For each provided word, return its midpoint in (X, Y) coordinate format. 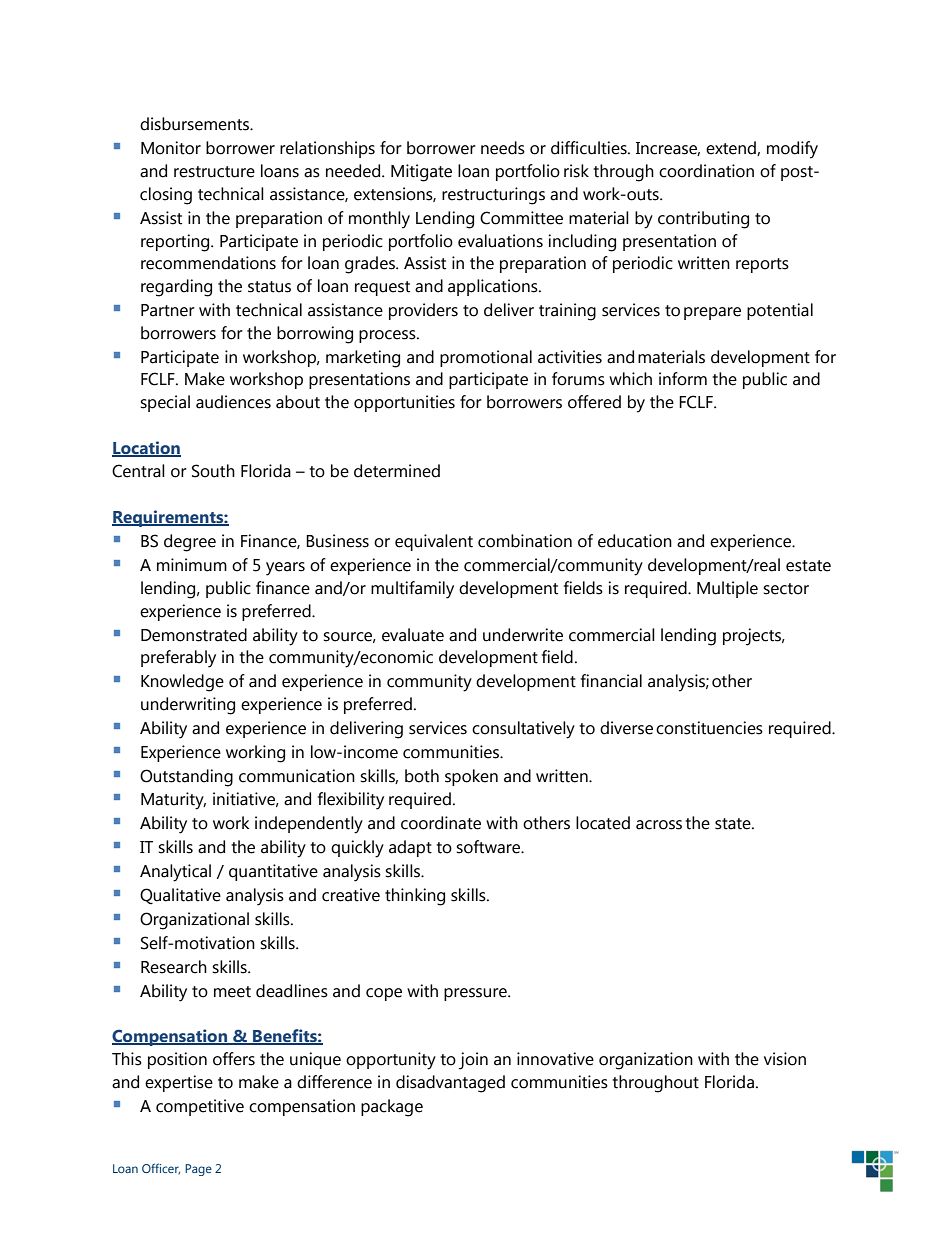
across (659, 825)
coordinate (441, 823)
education (635, 541)
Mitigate (421, 173)
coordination (706, 171)
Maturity (173, 801)
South (213, 471)
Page (198, 1170)
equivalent (434, 542)
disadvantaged (450, 1084)
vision (785, 1059)
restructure (214, 172)
